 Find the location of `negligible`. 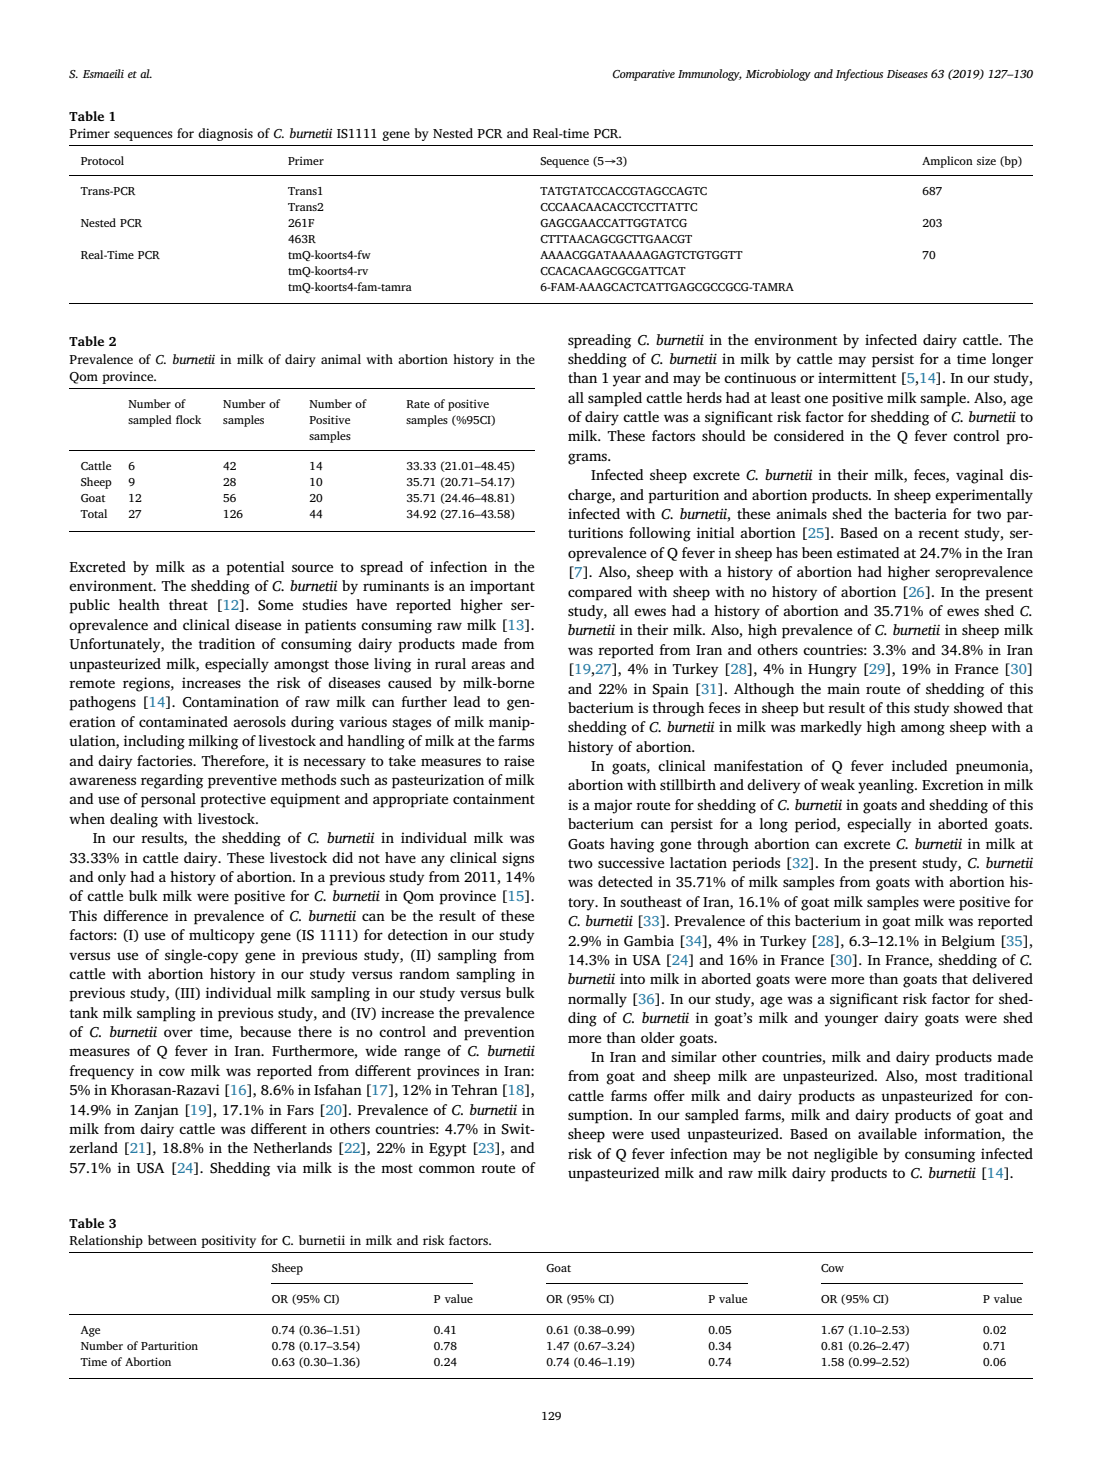

negligible is located at coordinates (846, 1155).
